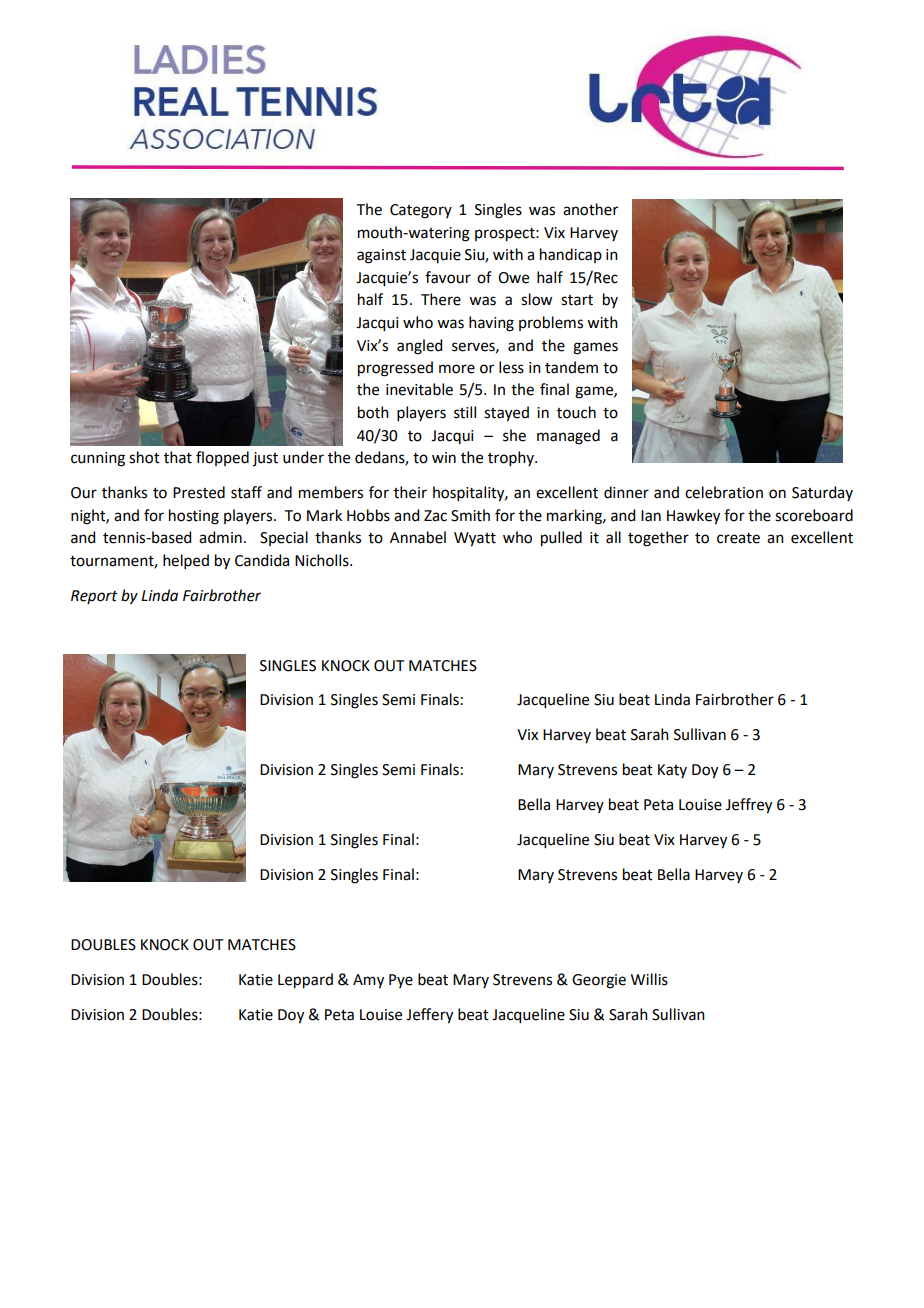 The height and width of the screenshot is (1308, 924). I want to click on Report, so click(94, 597).
